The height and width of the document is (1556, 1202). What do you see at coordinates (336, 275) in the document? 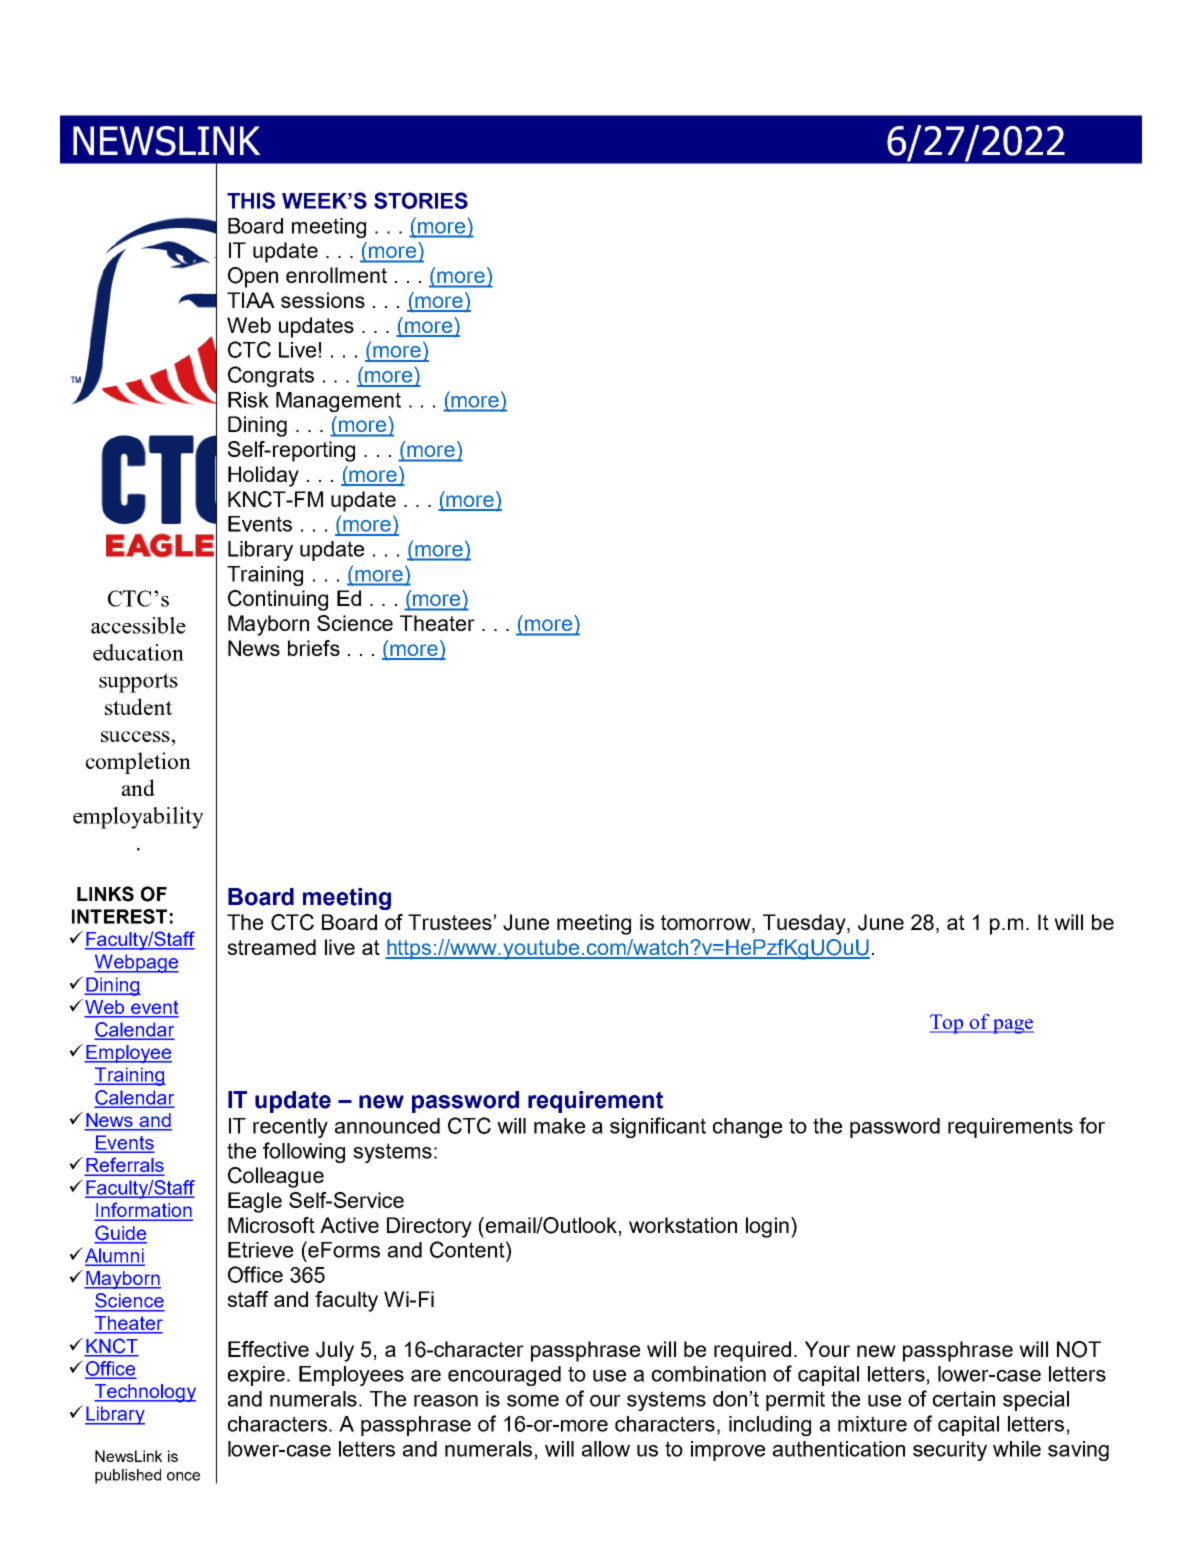
I see `enrollment` at bounding box center [336, 275].
